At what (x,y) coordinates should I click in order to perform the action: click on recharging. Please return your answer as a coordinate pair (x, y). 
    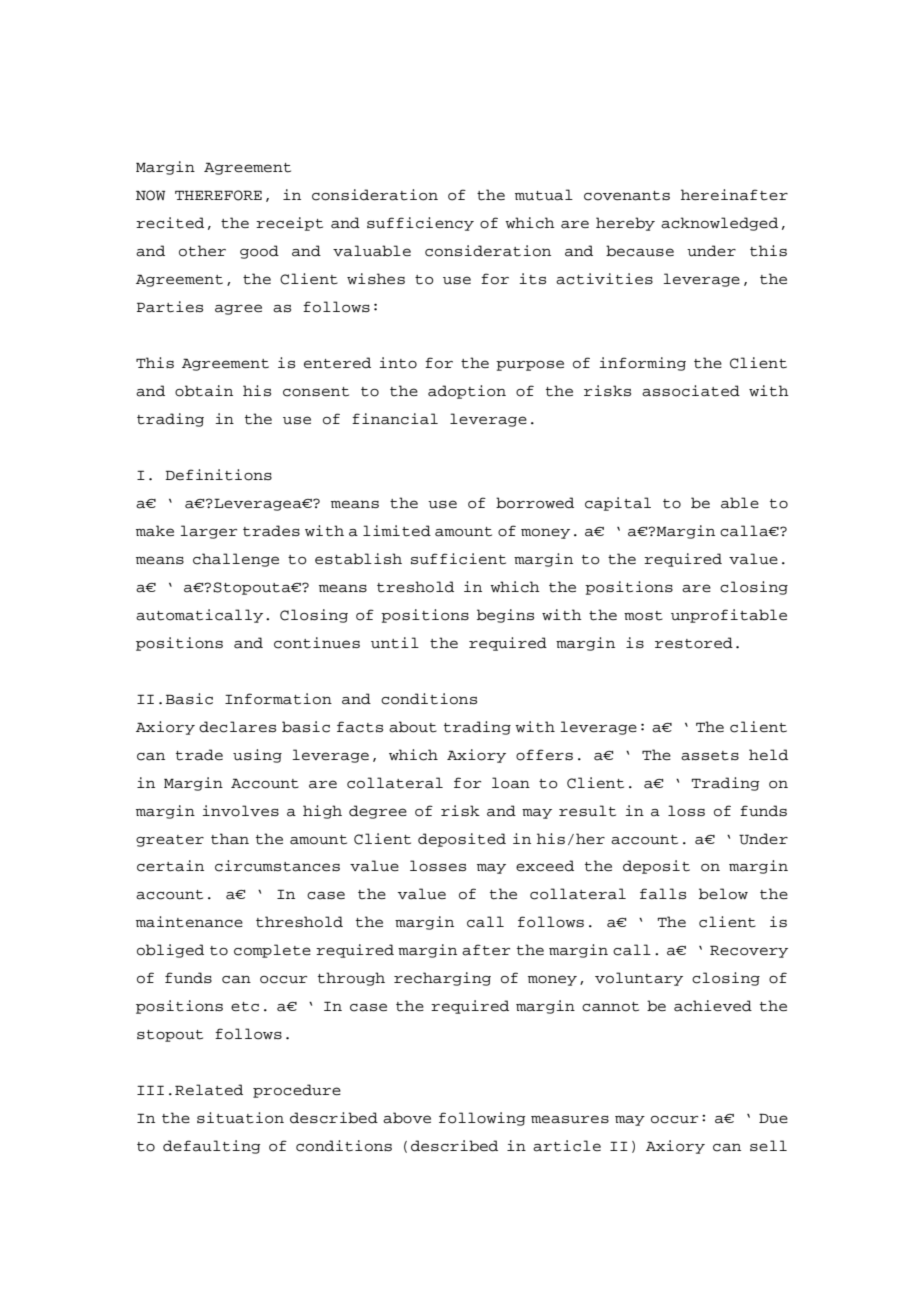
    Looking at the image, I should click on (442, 979).
